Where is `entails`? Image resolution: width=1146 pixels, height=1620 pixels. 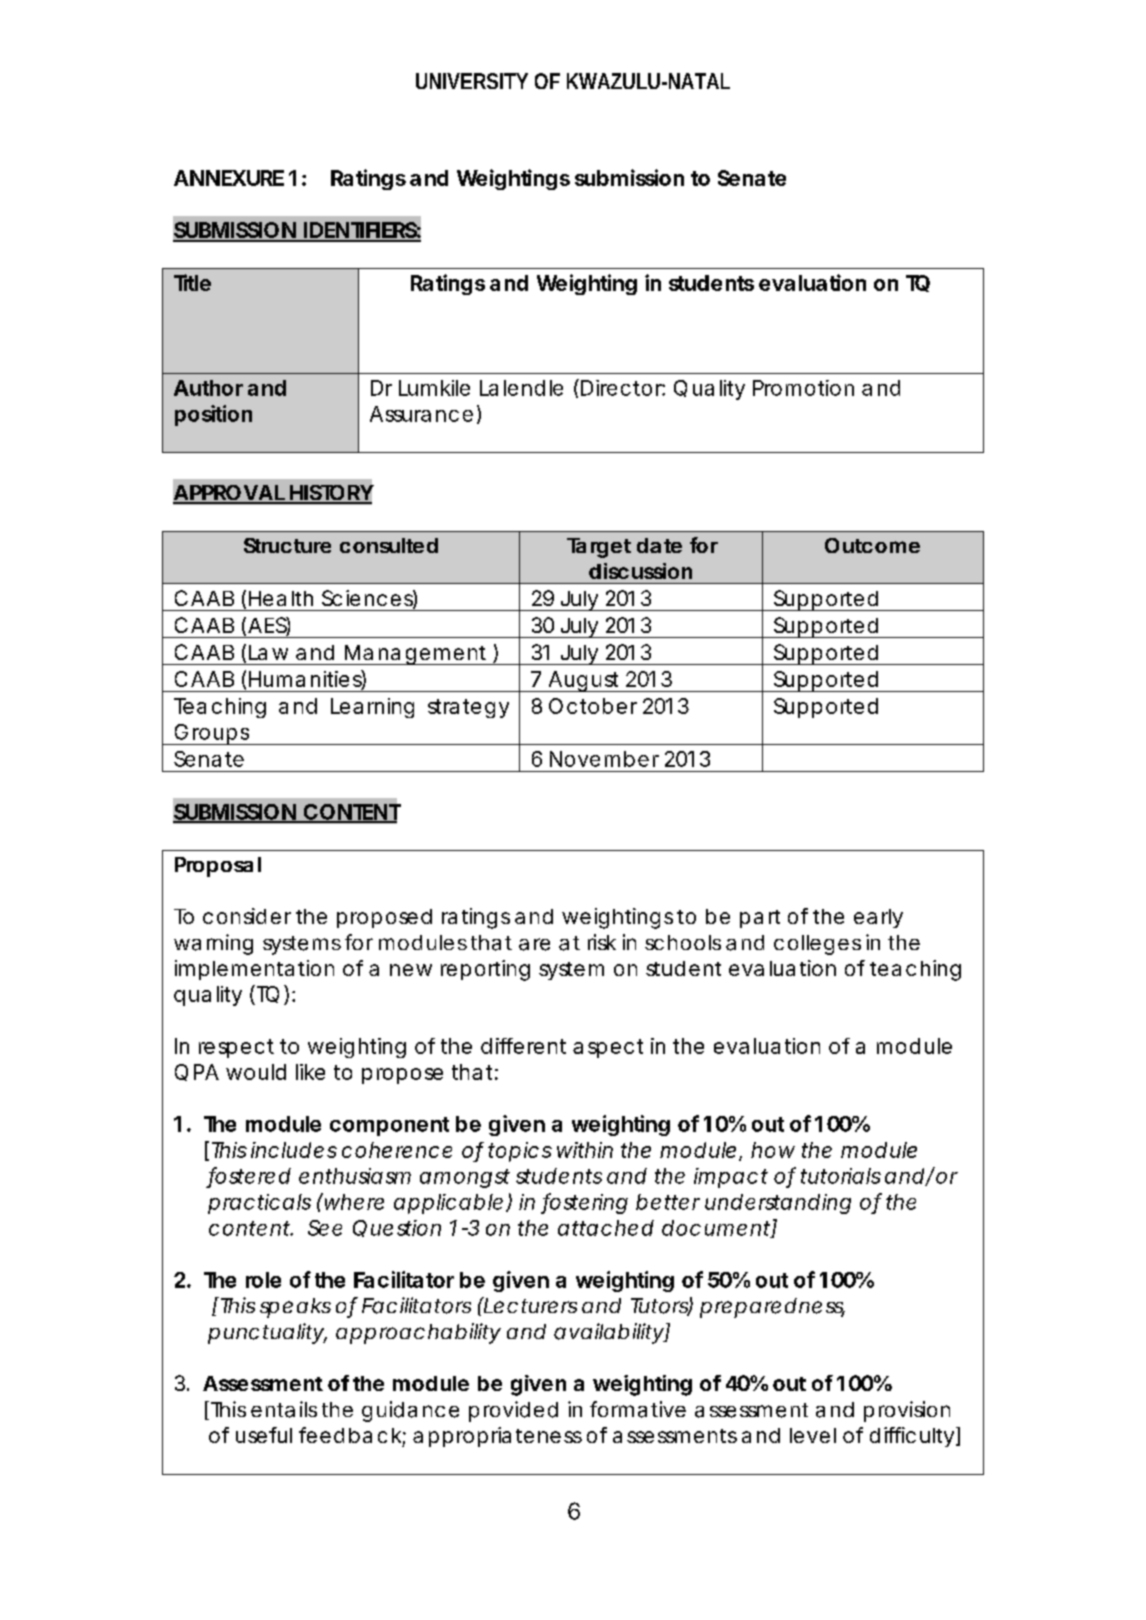 entails is located at coordinates (284, 1409).
